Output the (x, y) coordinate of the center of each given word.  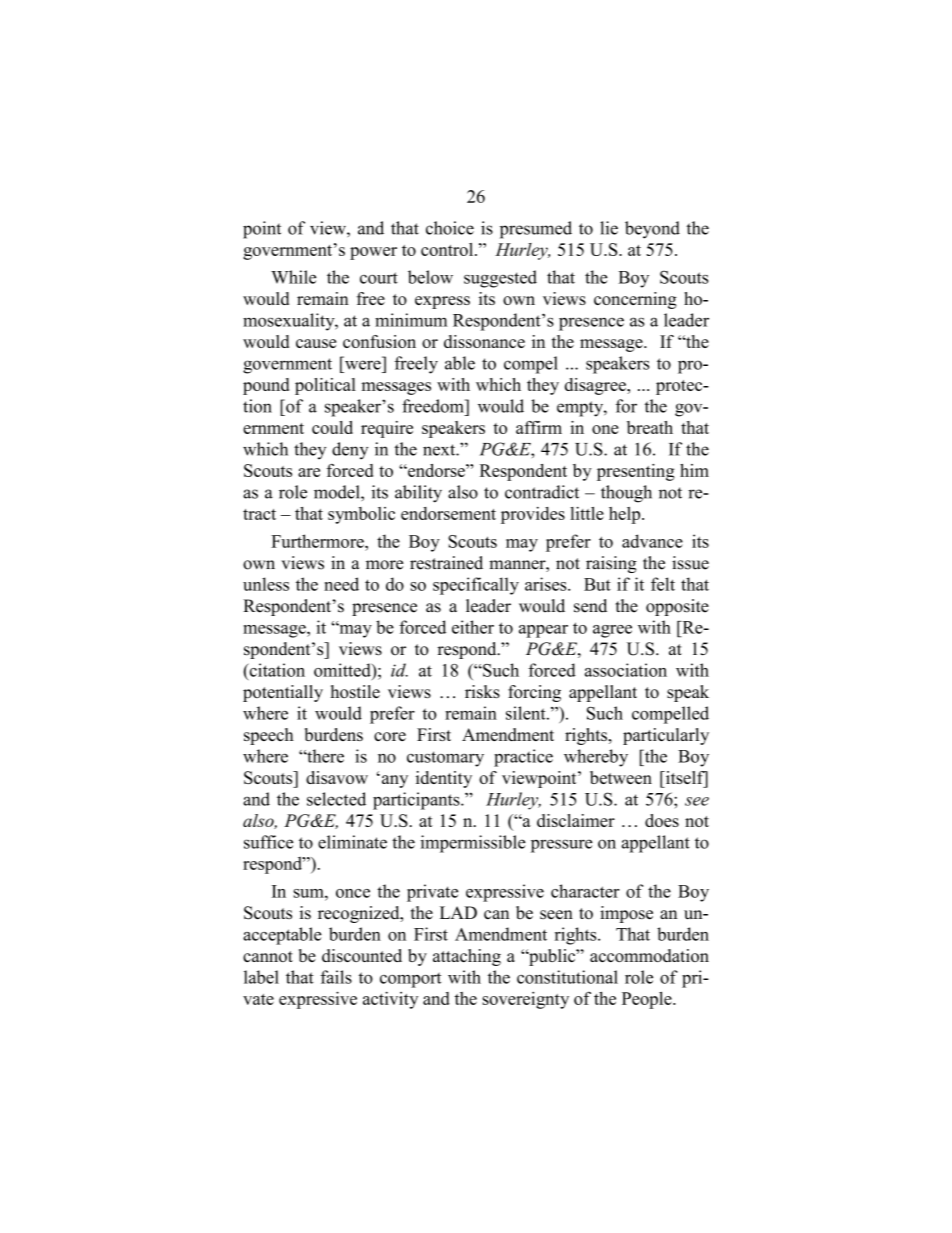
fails (336, 977)
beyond (652, 230)
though (626, 494)
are (309, 472)
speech (269, 736)
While (293, 277)
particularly (666, 736)
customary (445, 759)
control (448, 249)
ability (418, 494)
